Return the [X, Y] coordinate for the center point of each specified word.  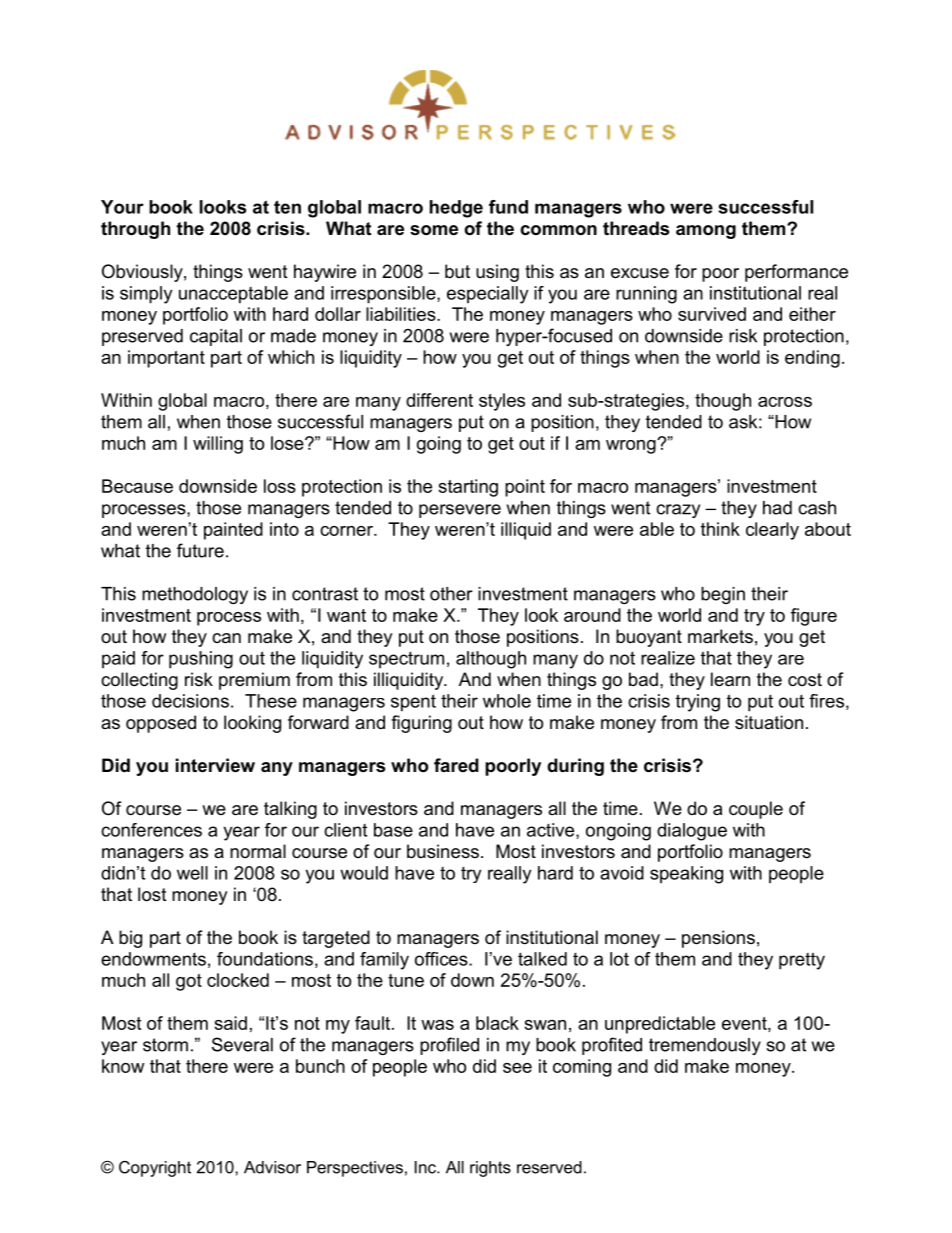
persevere [460, 511]
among [706, 232]
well [192, 873]
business [443, 851]
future [200, 550]
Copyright [155, 1169]
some [434, 230]
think [720, 529]
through [135, 230]
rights [490, 1169]
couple [756, 810]
